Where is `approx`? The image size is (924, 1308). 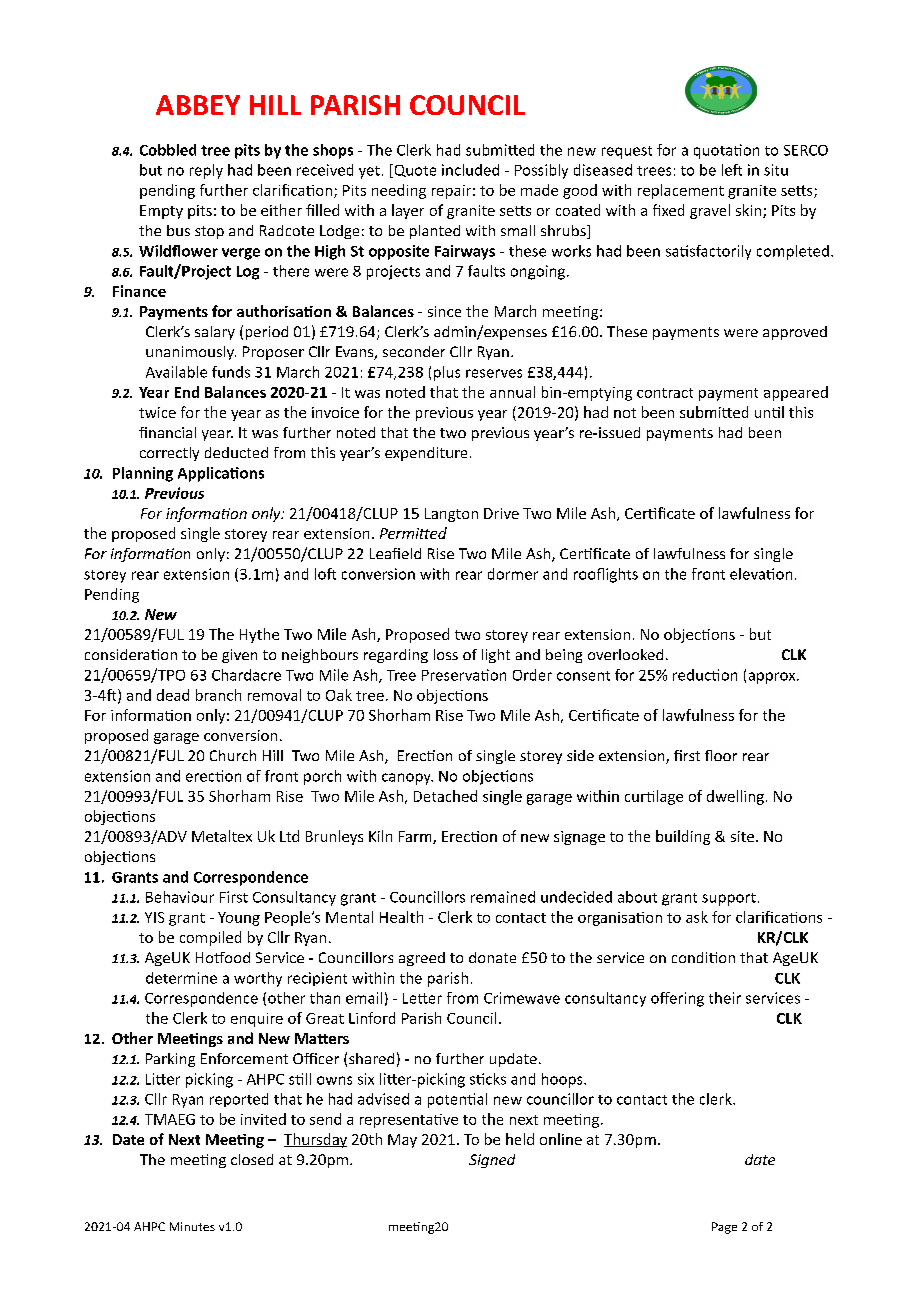
approx is located at coordinates (773, 678).
